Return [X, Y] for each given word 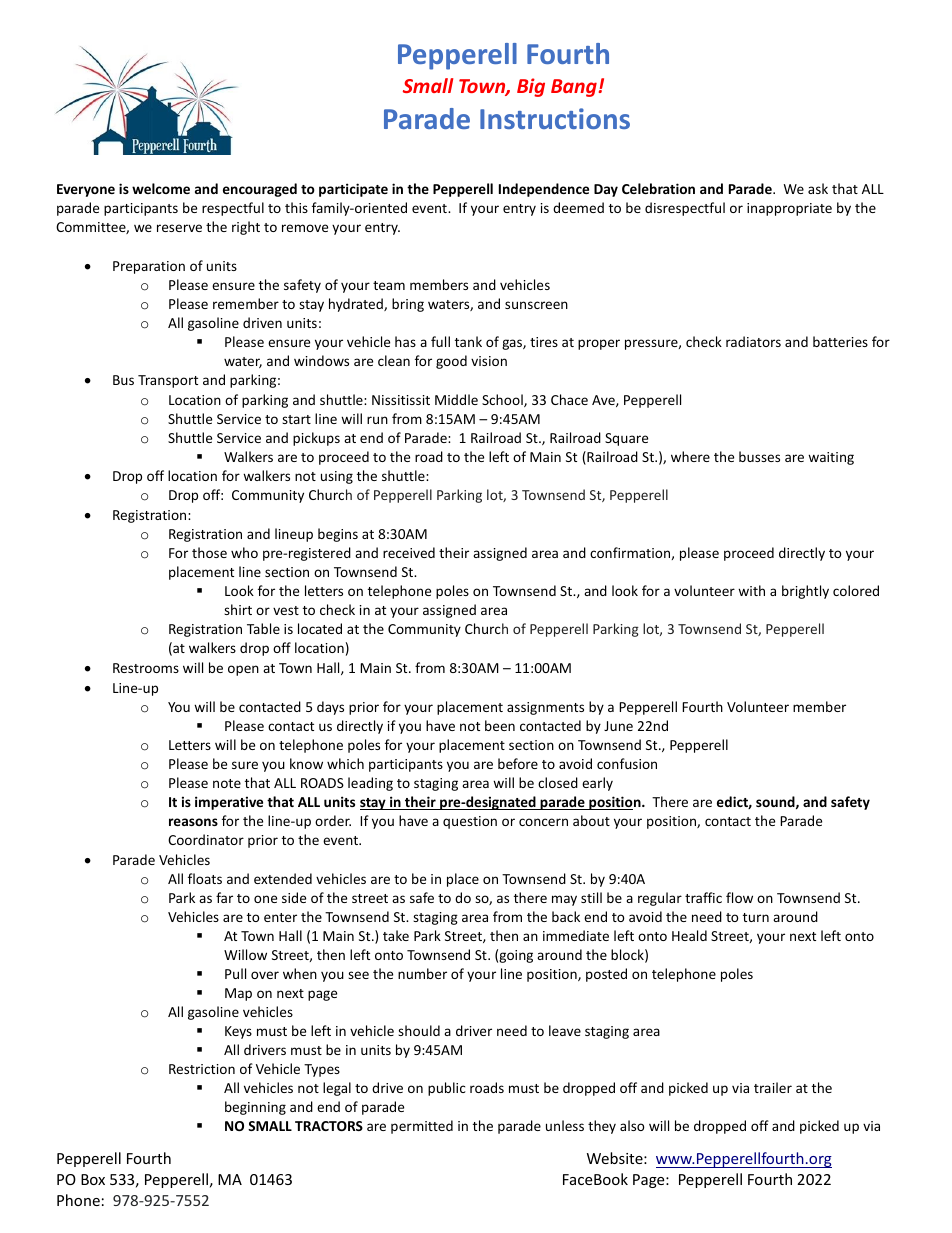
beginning [255, 1108]
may [564, 900]
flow [739, 897]
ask [818, 188]
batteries [840, 341]
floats [205, 878]
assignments [545, 708]
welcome [161, 188]
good [451, 362]
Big [531, 87]
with [751, 590]
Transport [168, 381]
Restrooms [146, 668]
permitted [422, 1127]
